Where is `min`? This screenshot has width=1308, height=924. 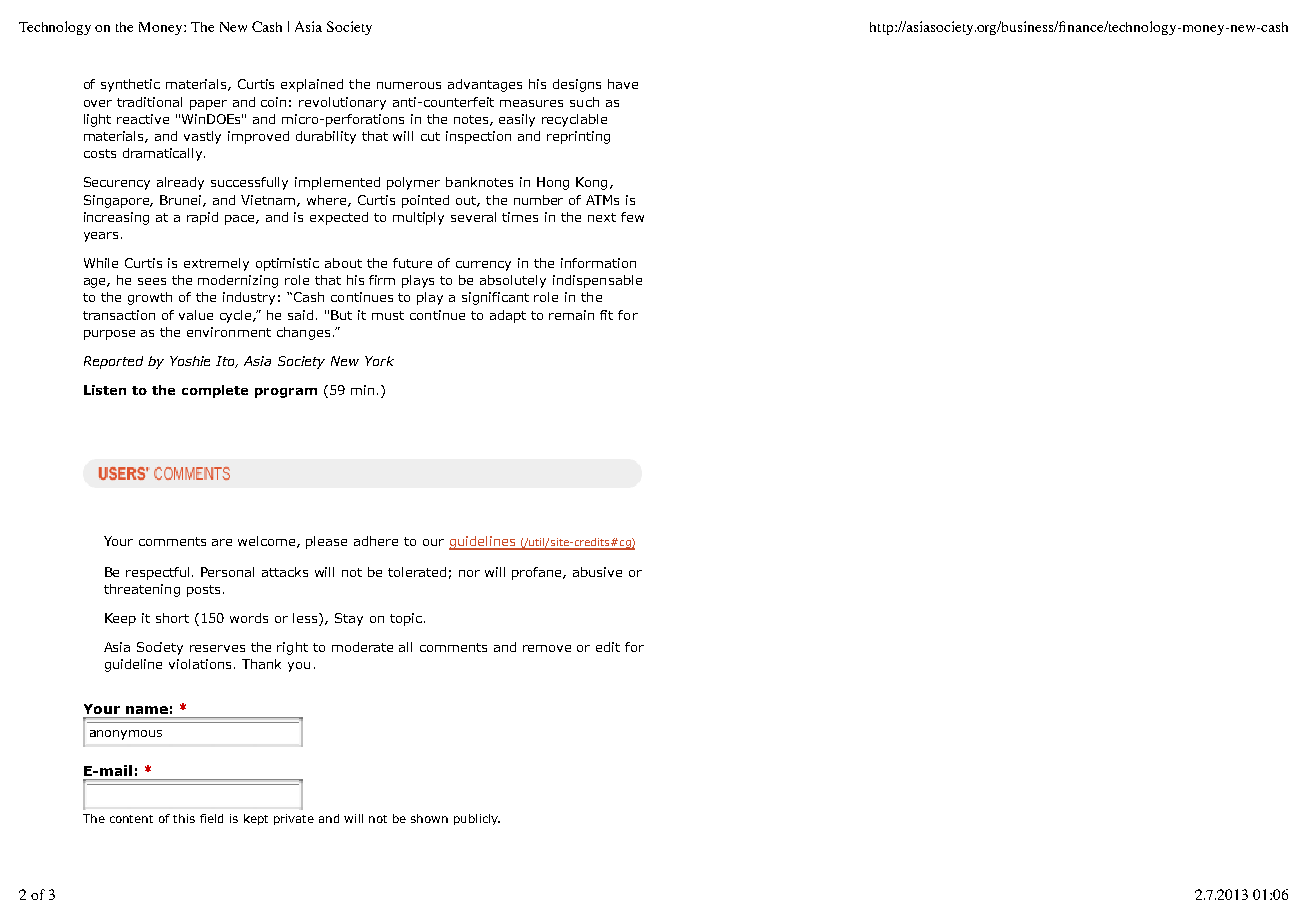
min is located at coordinates (362, 390).
